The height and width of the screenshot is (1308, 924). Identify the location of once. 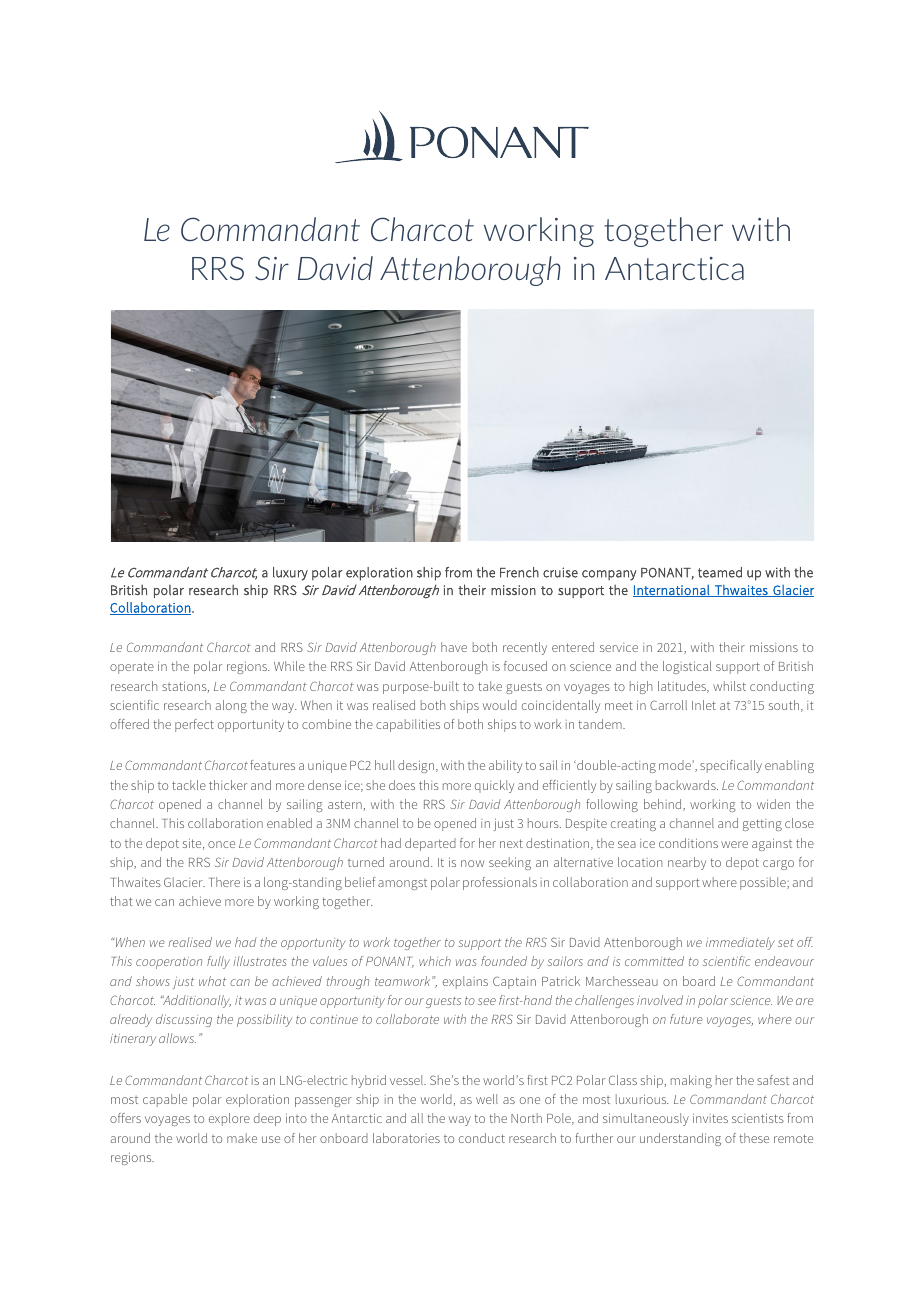
(221, 844).
